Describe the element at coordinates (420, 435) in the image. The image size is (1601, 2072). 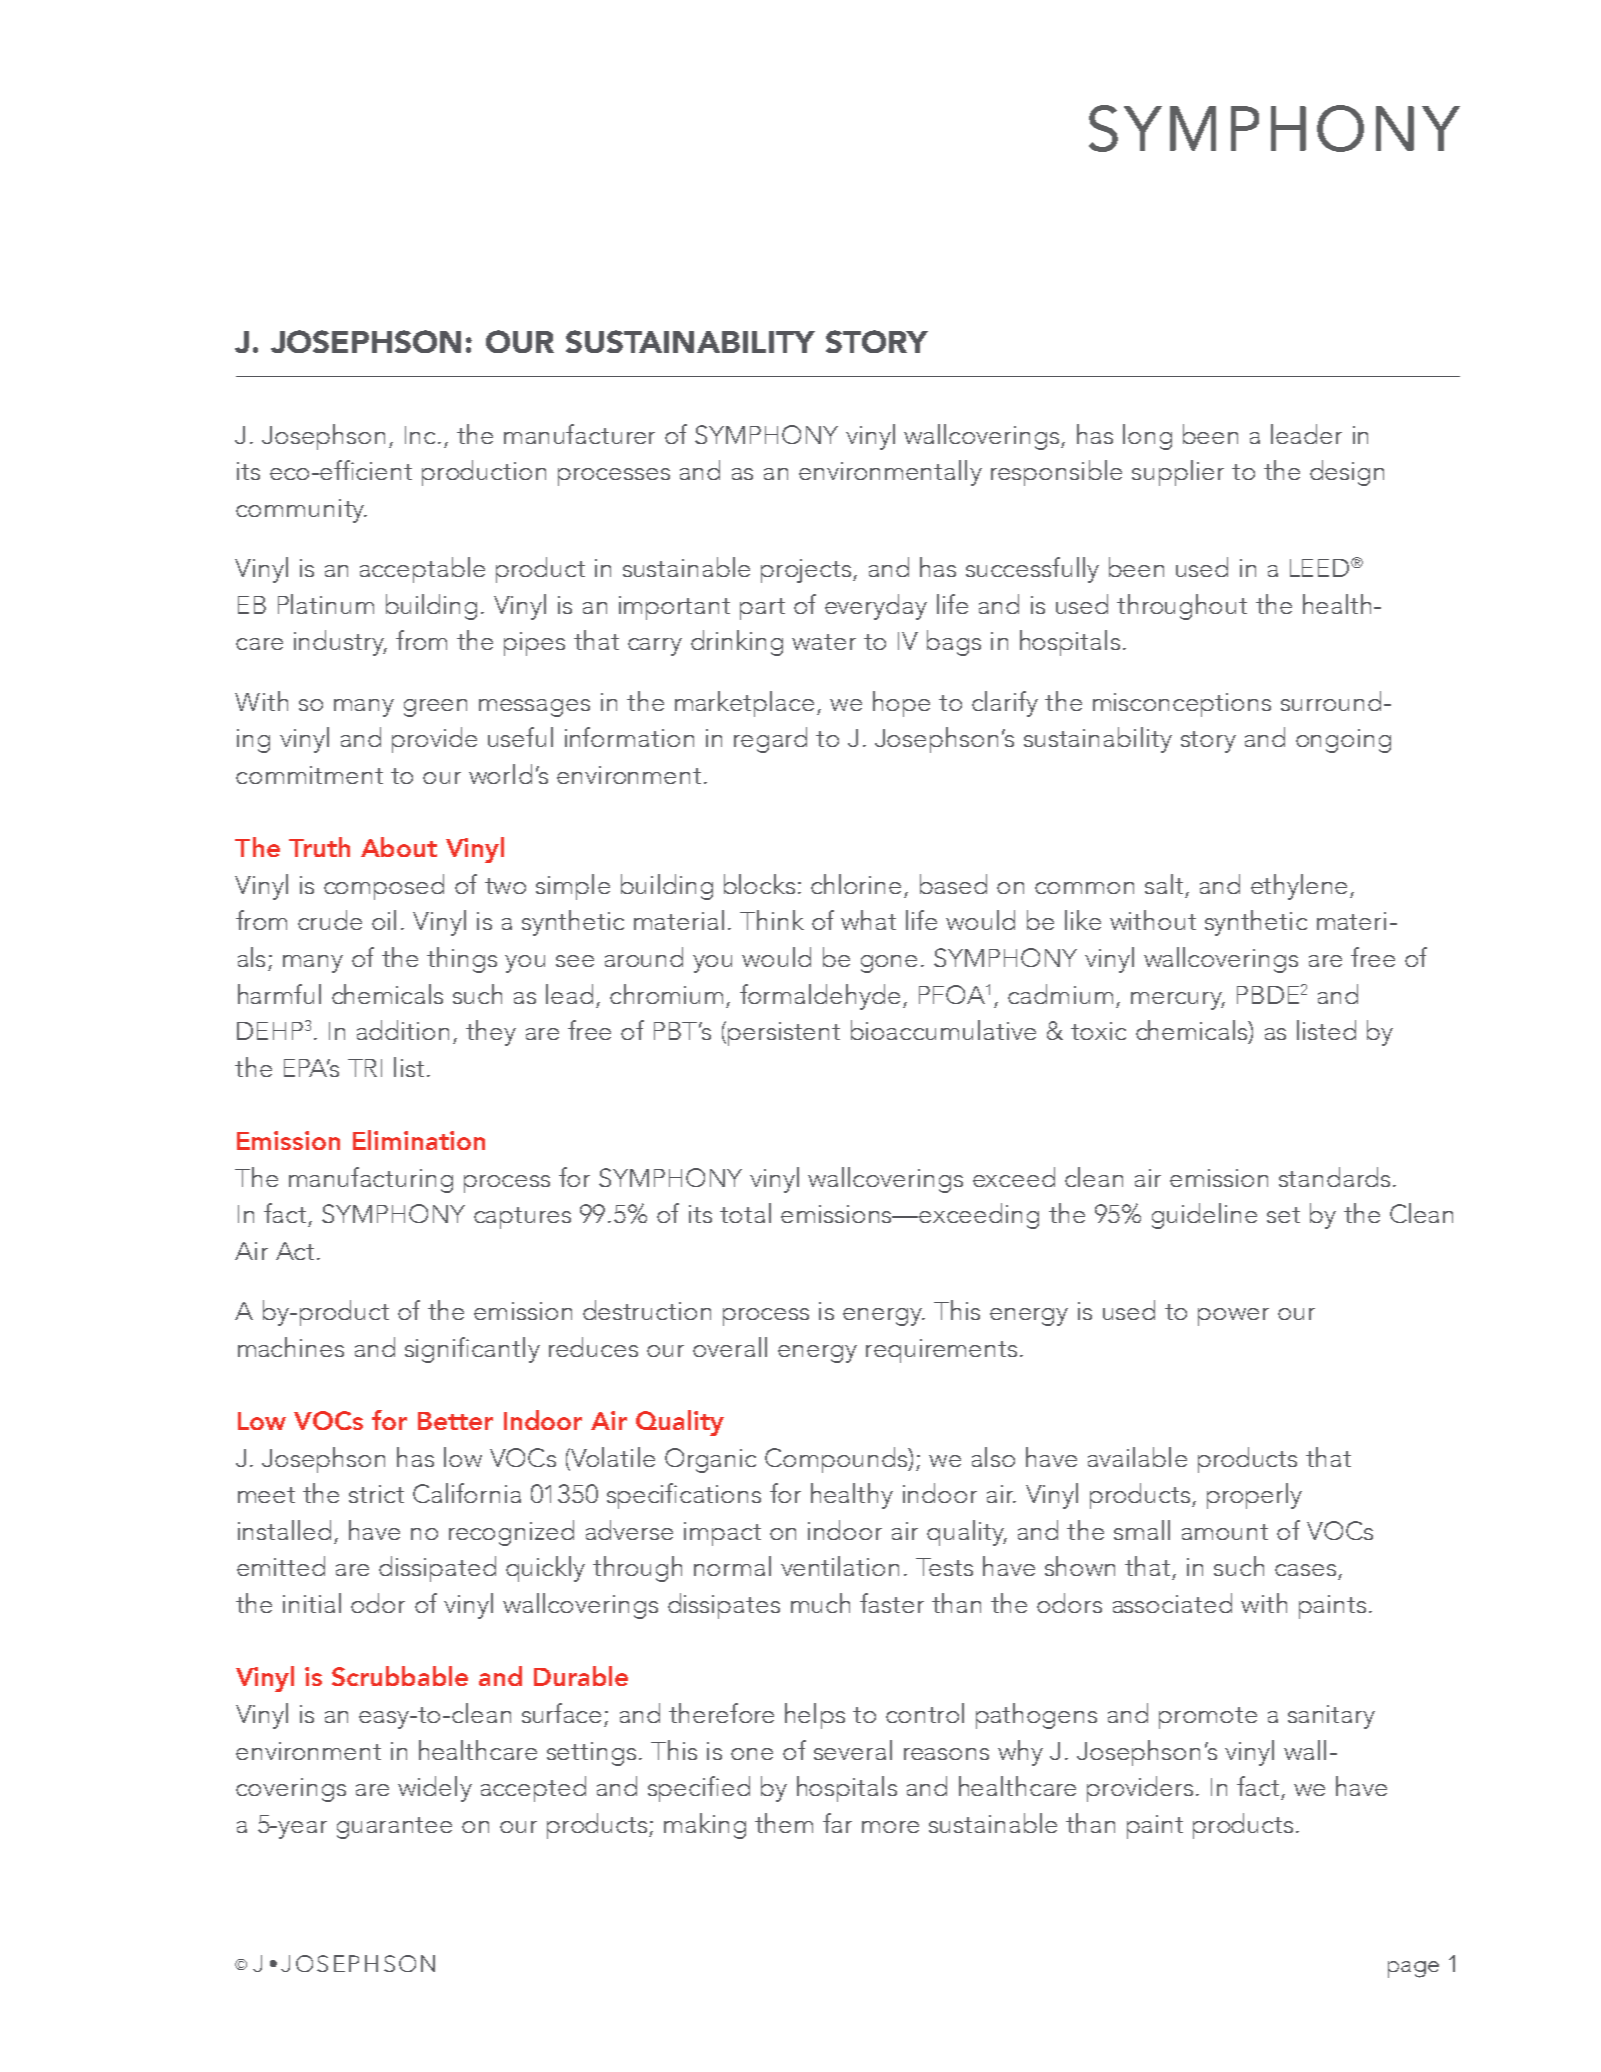
I see `Inc` at that location.
